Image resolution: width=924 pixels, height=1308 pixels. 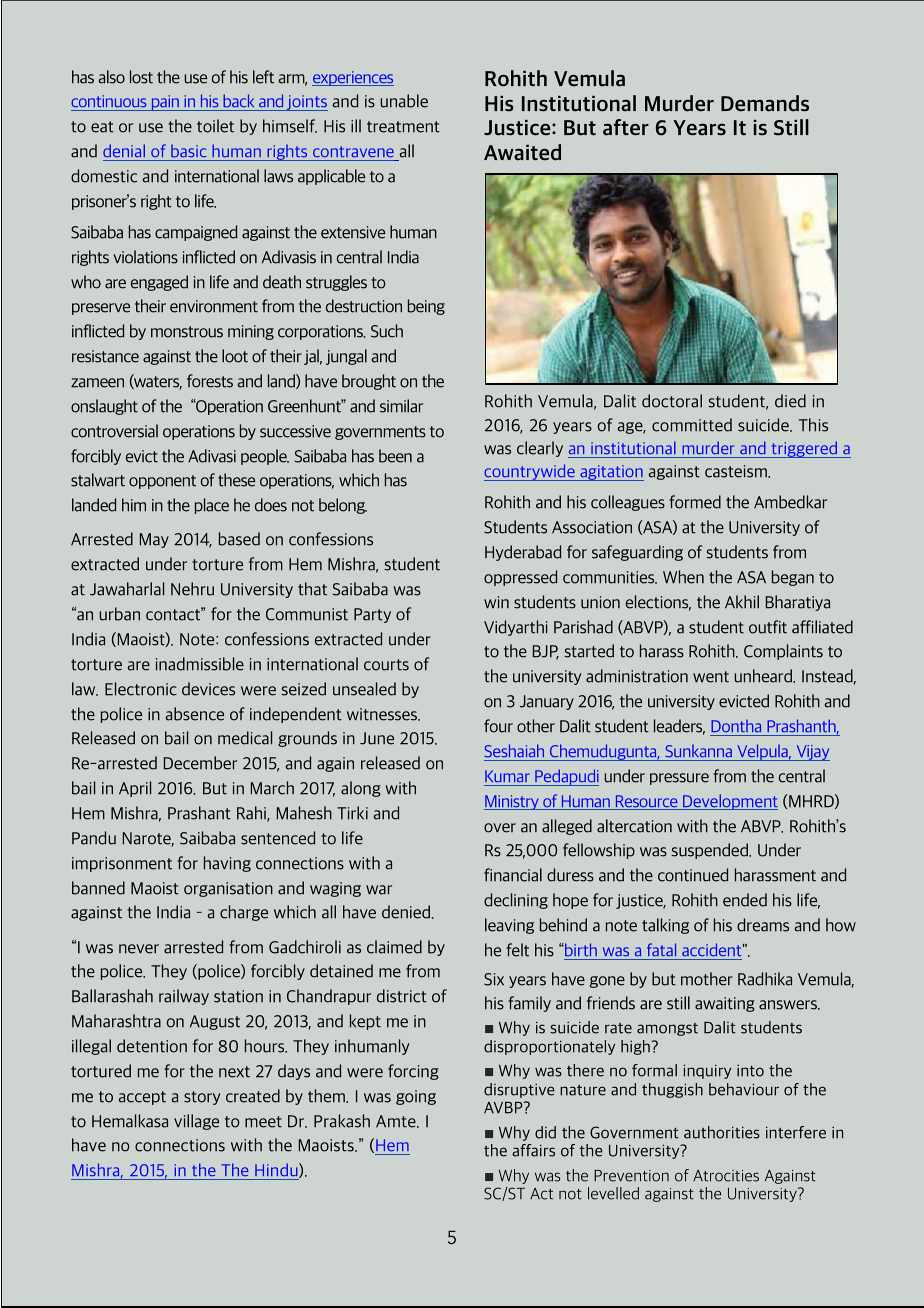 I want to click on died, so click(x=790, y=401).
